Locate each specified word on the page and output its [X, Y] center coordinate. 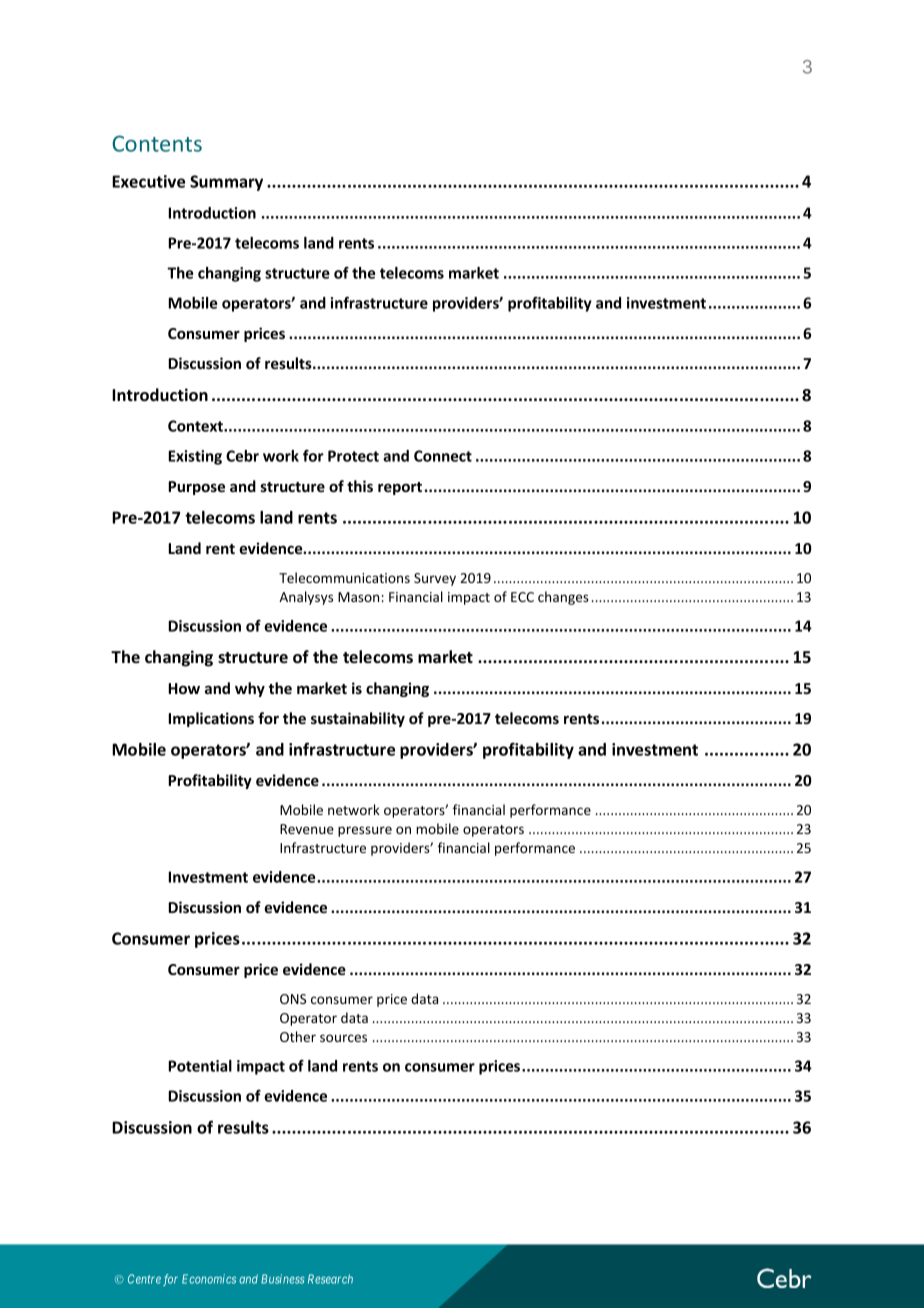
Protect [353, 456]
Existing [195, 457]
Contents [157, 143]
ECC [522, 597]
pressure [365, 831]
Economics [209, 1279]
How [184, 688]
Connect [443, 456]
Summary [226, 183]
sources [343, 1038]
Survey [435, 579]
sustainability [358, 719]
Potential [200, 1066]
